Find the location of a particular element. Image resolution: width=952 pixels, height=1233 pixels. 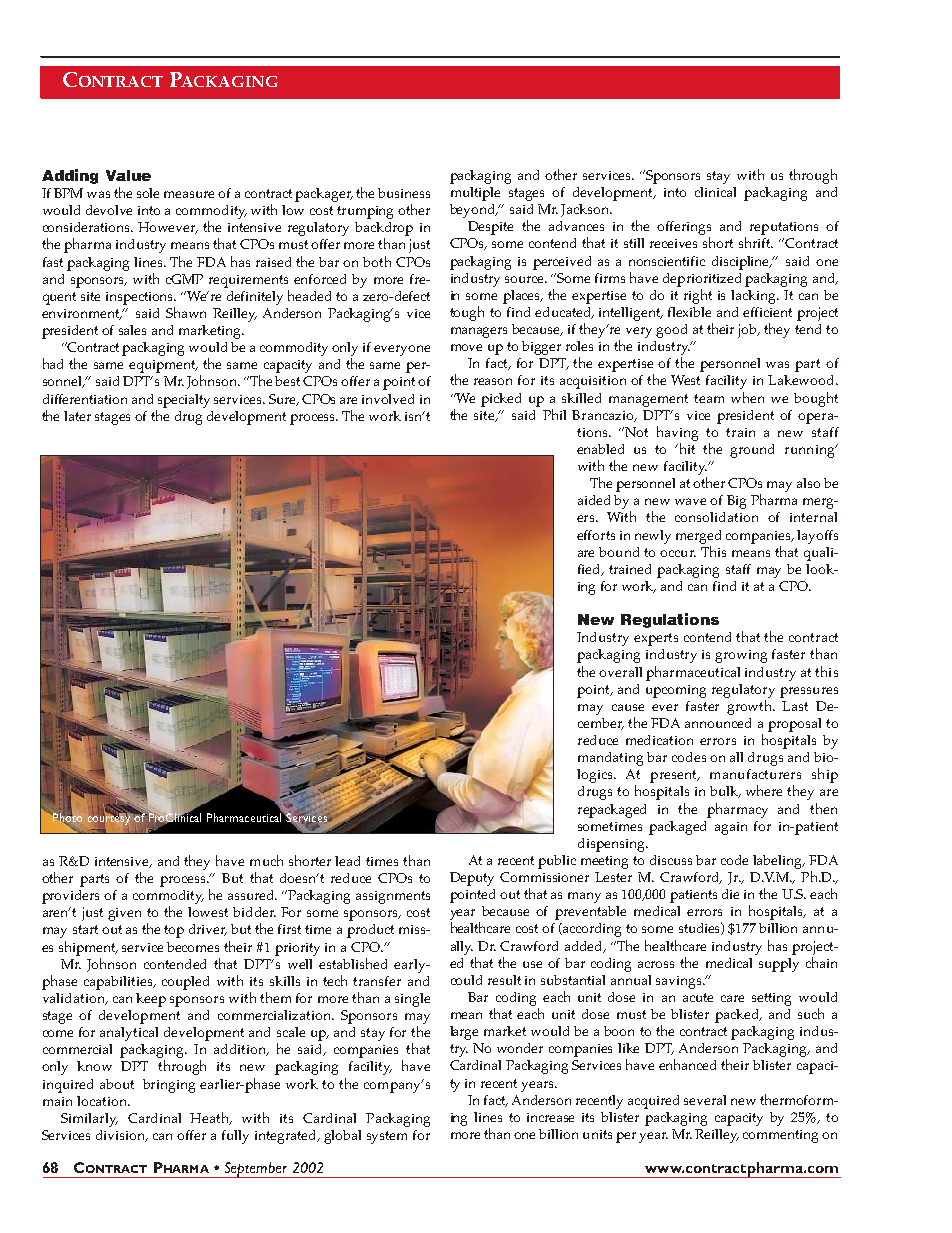

growing is located at coordinates (741, 656).
